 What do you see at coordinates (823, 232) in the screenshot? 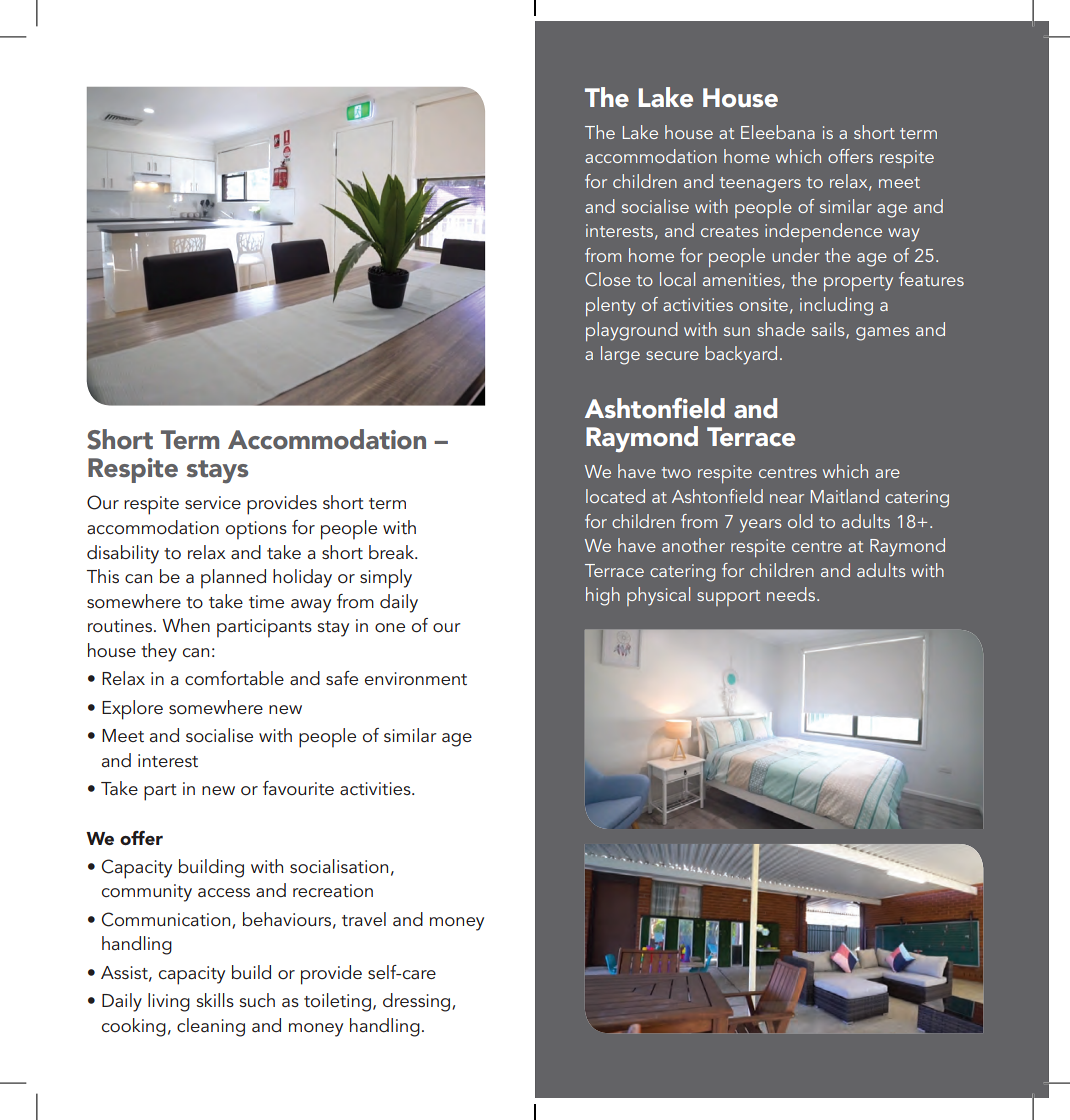
I see `independence` at bounding box center [823, 232].
